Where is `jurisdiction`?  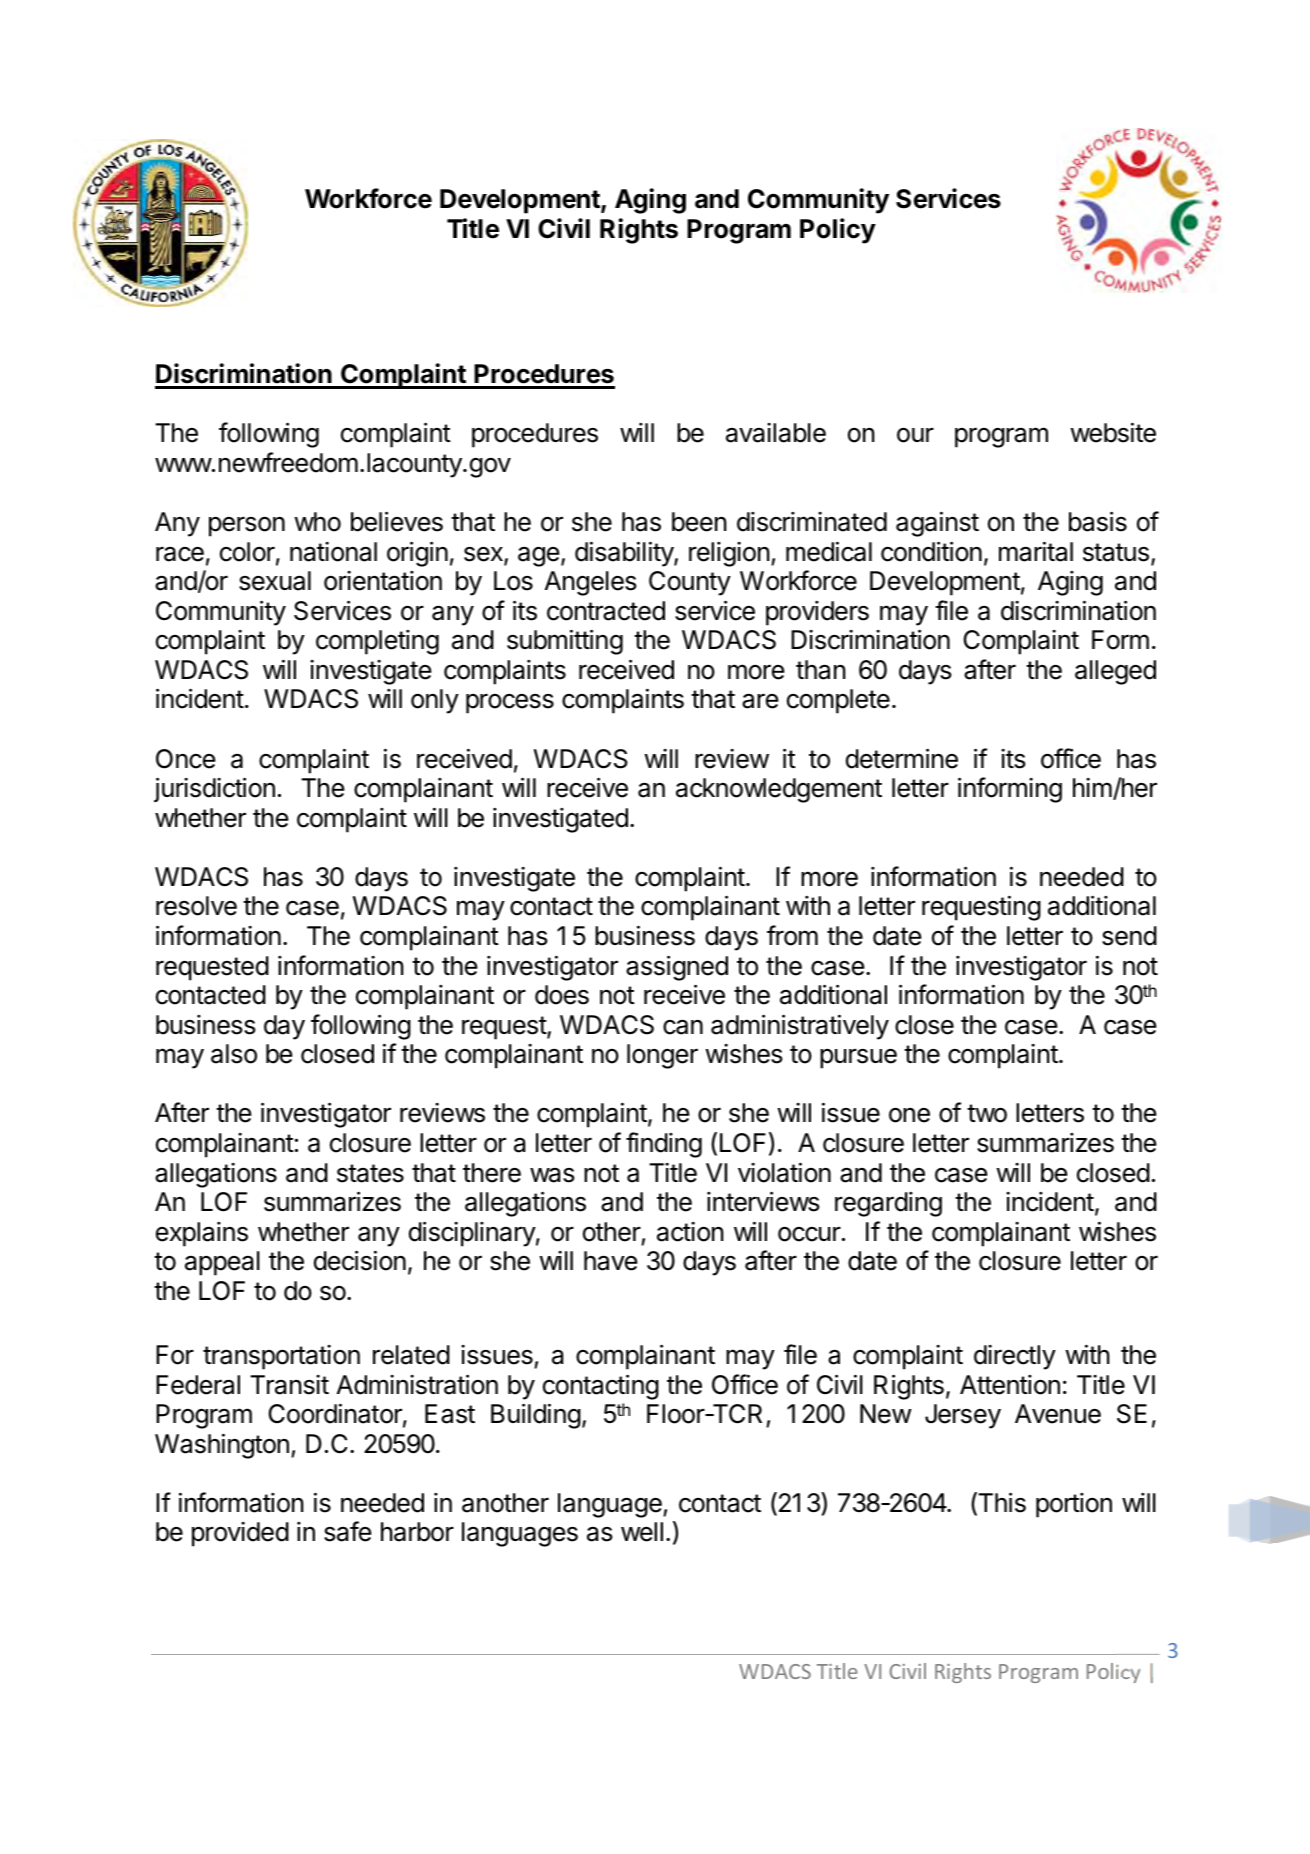
jurisdiction is located at coordinates (214, 790).
